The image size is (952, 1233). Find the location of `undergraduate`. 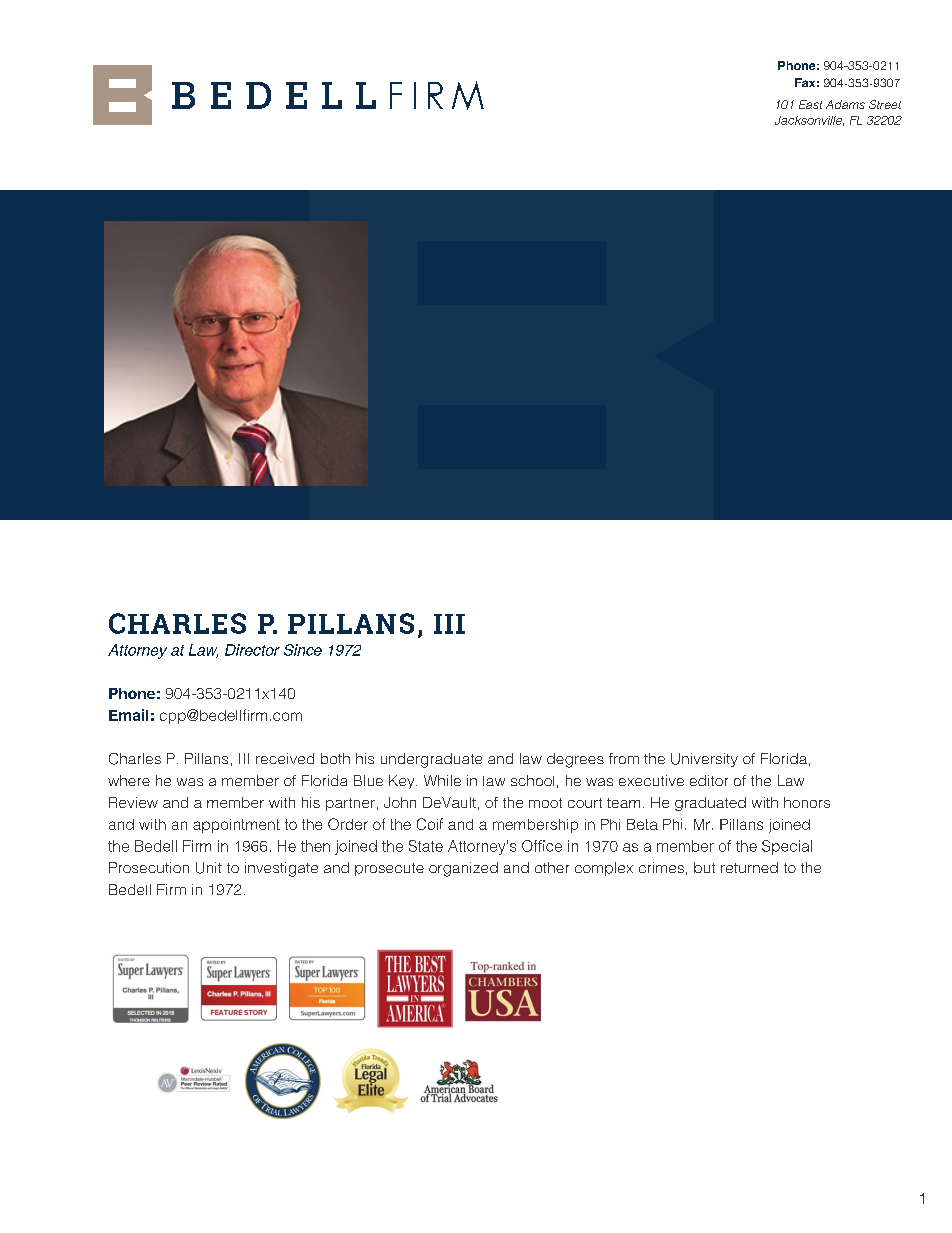

undergraduate is located at coordinates (431, 760).
